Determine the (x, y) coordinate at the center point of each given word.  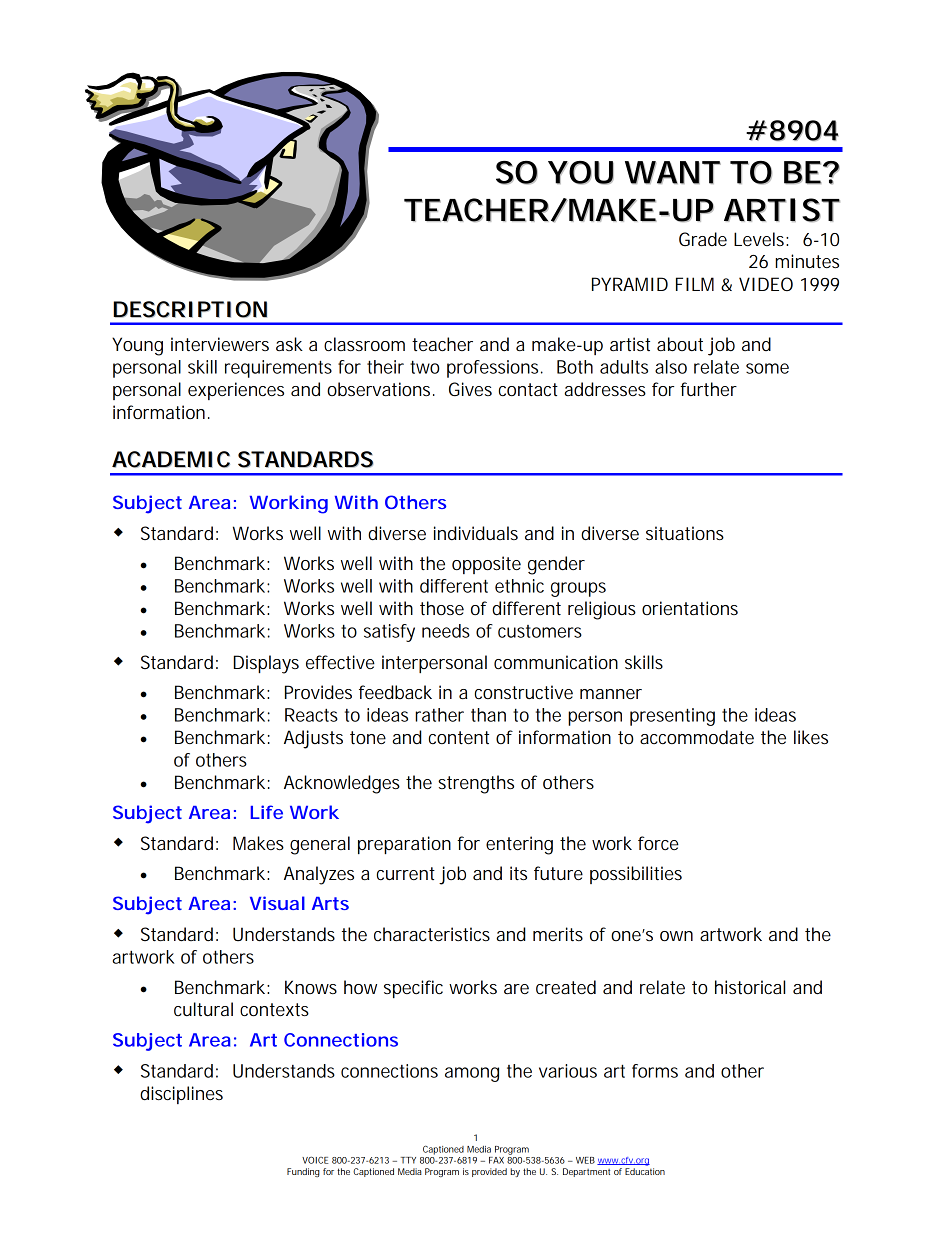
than (488, 715)
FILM (695, 284)
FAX (496, 1160)
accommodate (697, 737)
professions (494, 369)
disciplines (181, 1095)
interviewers (220, 344)
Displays (266, 664)
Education (645, 1171)
